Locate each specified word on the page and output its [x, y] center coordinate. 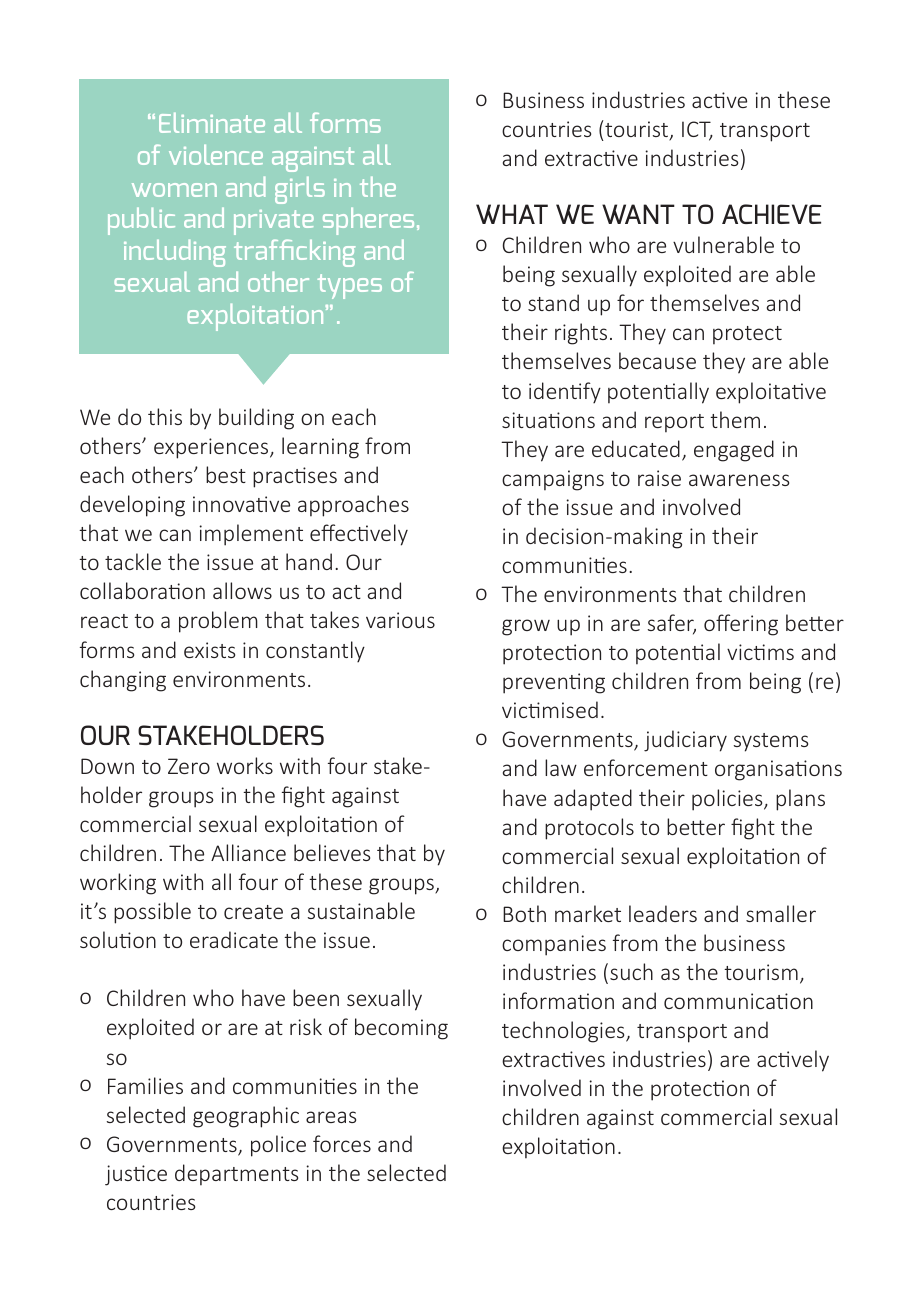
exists [209, 650]
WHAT [512, 214]
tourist [637, 130]
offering [741, 625]
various [400, 620]
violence [216, 155]
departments [236, 1175]
